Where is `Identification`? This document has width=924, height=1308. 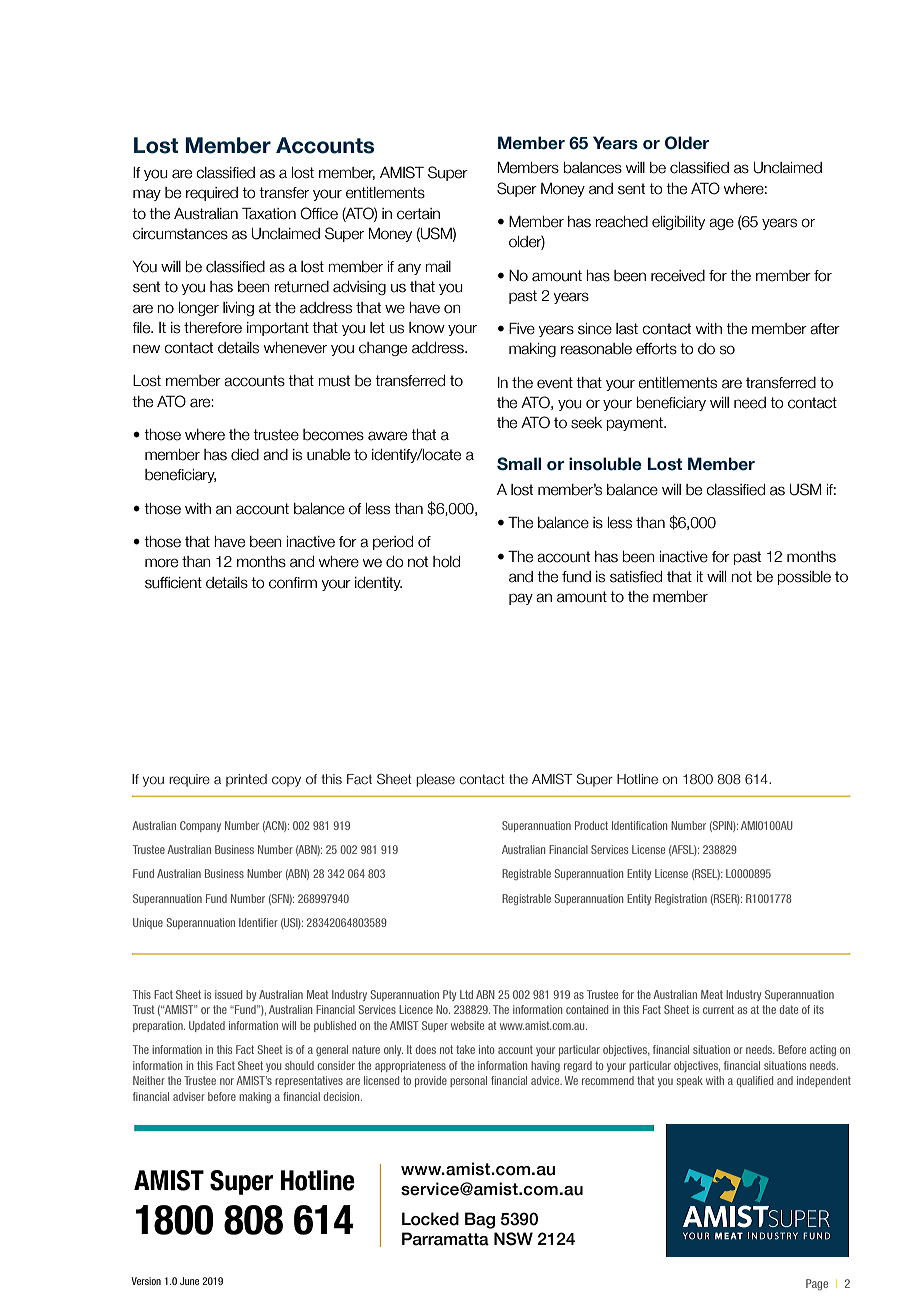
Identification is located at coordinates (639, 825).
